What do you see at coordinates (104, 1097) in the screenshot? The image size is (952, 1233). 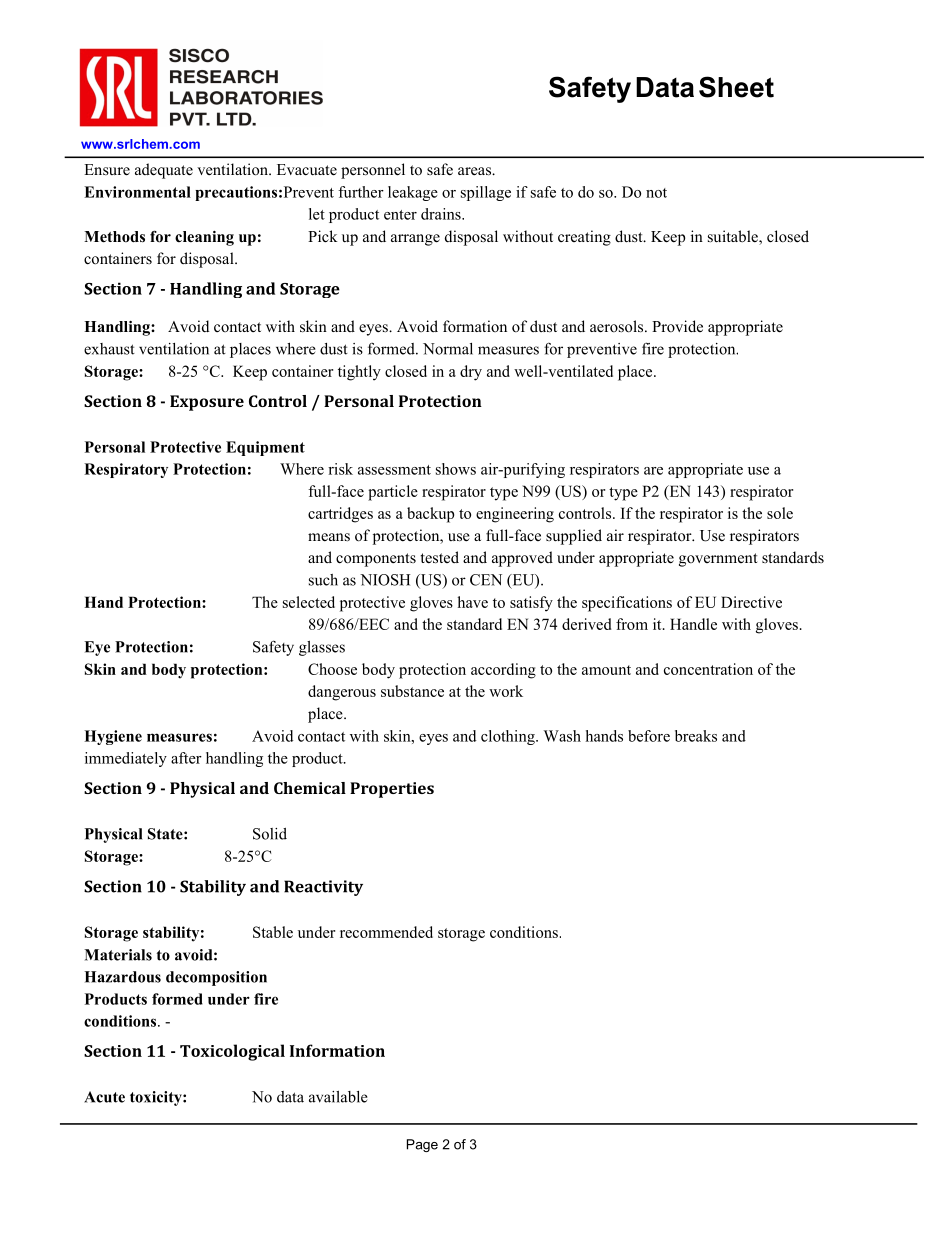 I see `Acute` at bounding box center [104, 1097].
